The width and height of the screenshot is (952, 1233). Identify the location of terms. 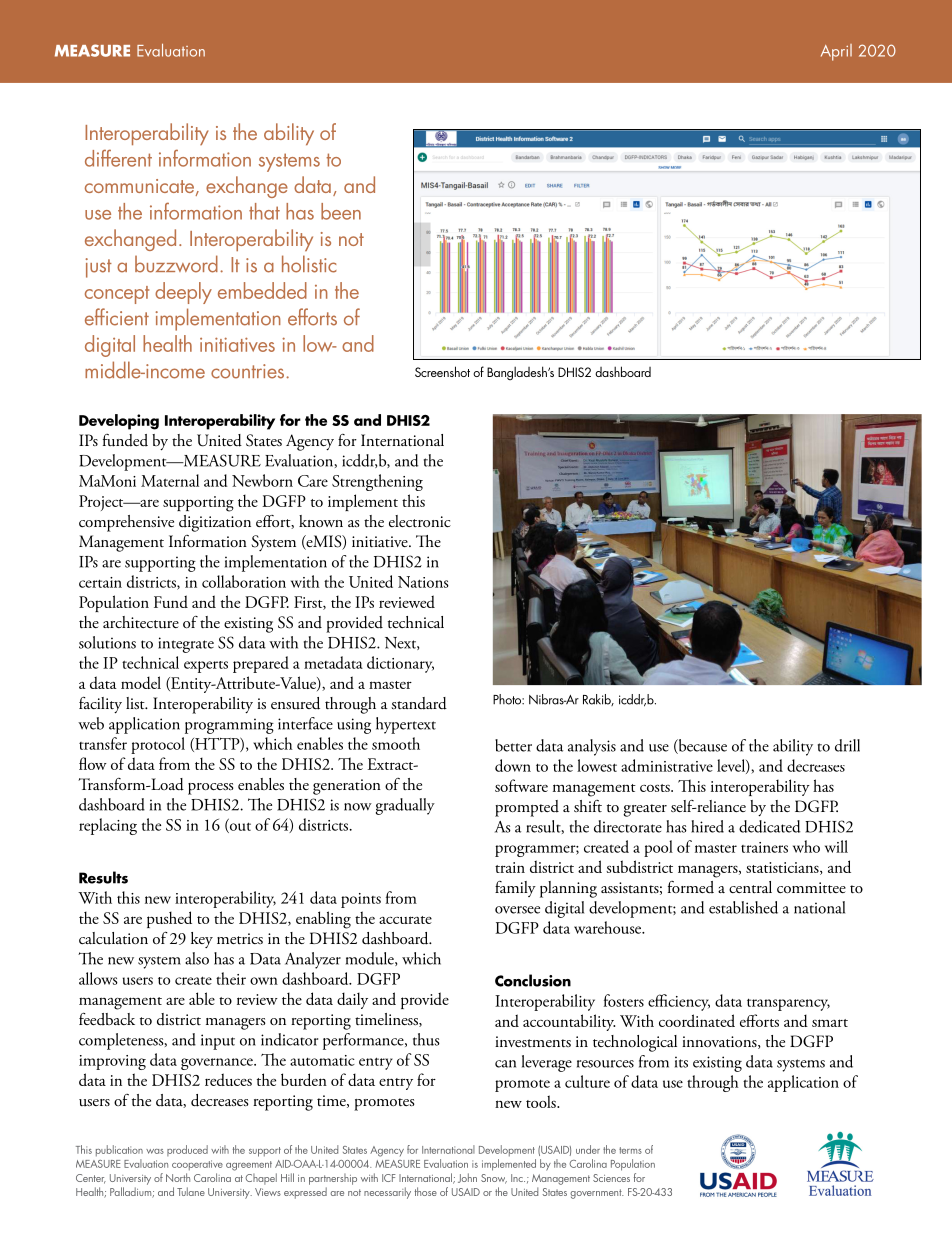
(630, 1150).
